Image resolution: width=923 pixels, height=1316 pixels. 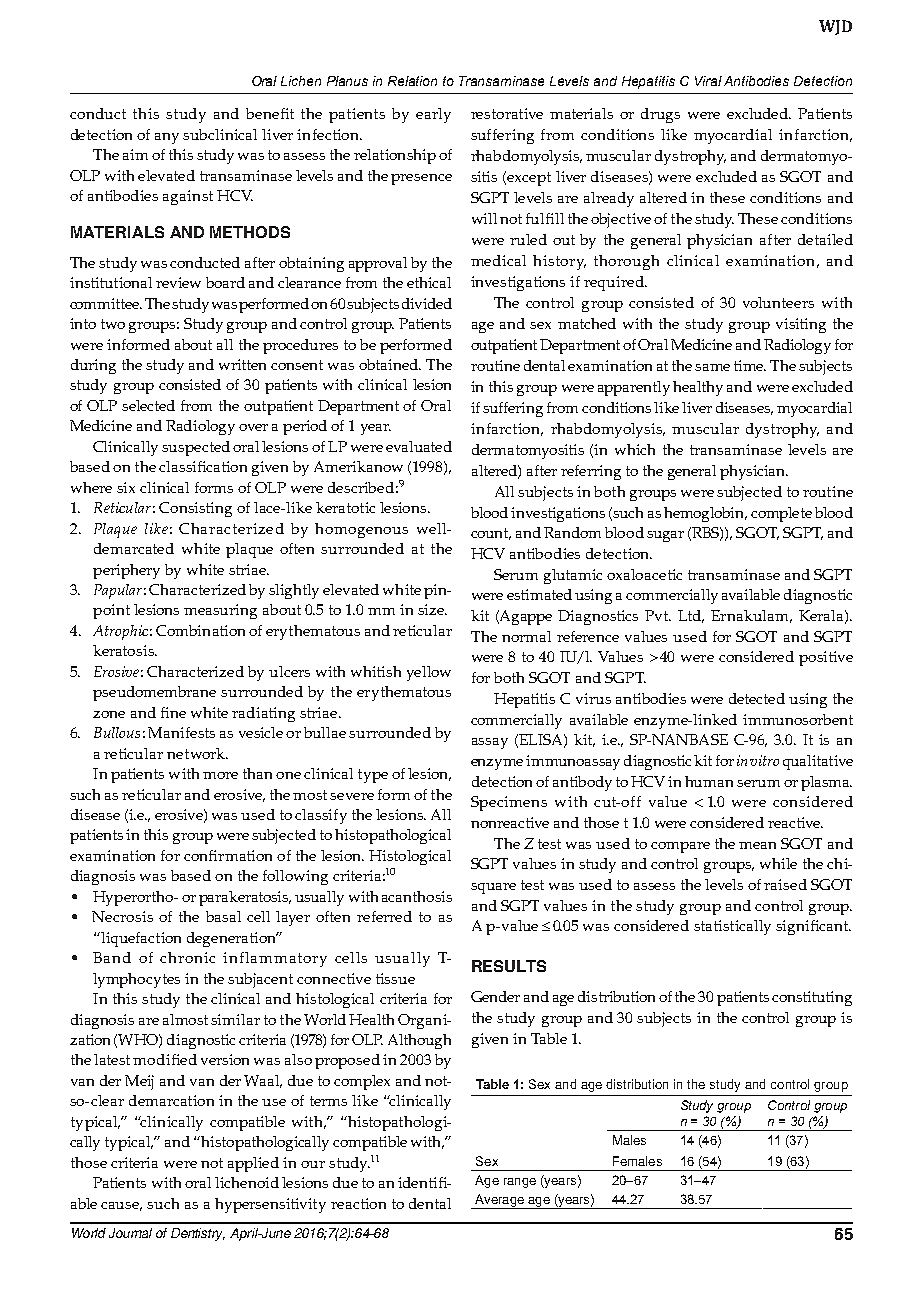 What do you see at coordinates (757, 698) in the screenshot?
I see `detected` at bounding box center [757, 698].
